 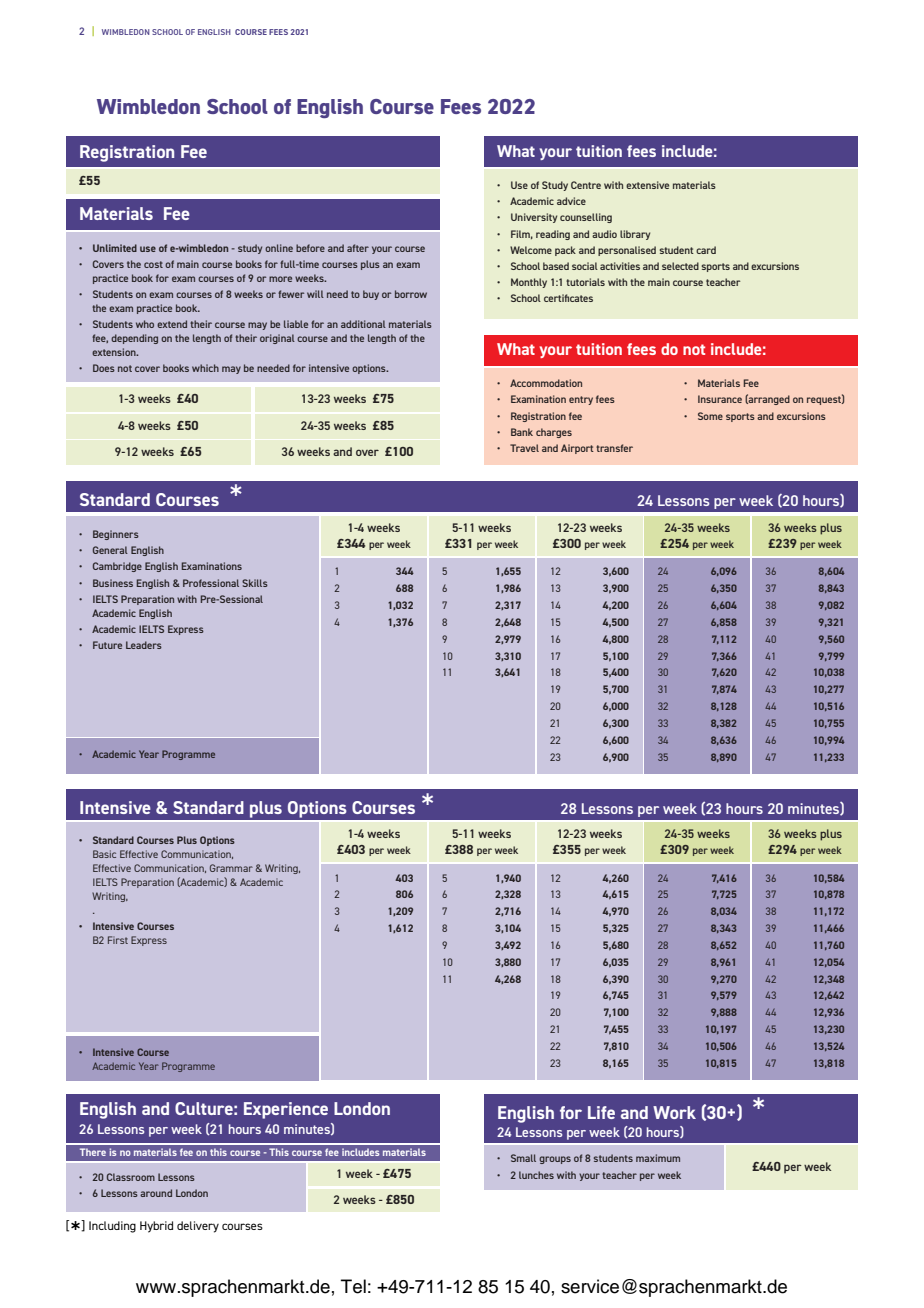 What do you see at coordinates (156, 1227) in the screenshot?
I see `Hybrid` at bounding box center [156, 1227].
